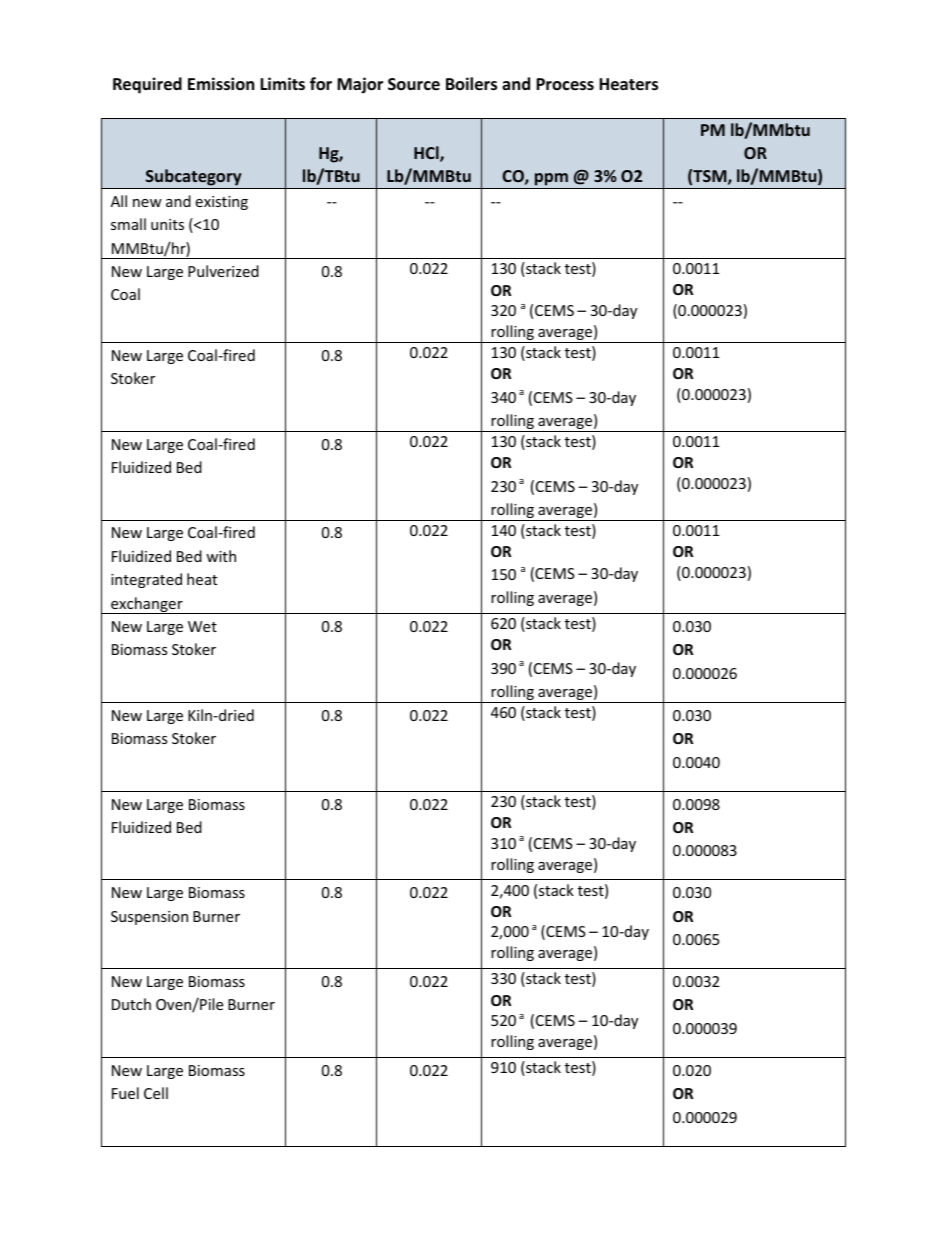  Describe the element at coordinates (360, 85) in the page. I see `Major` at that location.
